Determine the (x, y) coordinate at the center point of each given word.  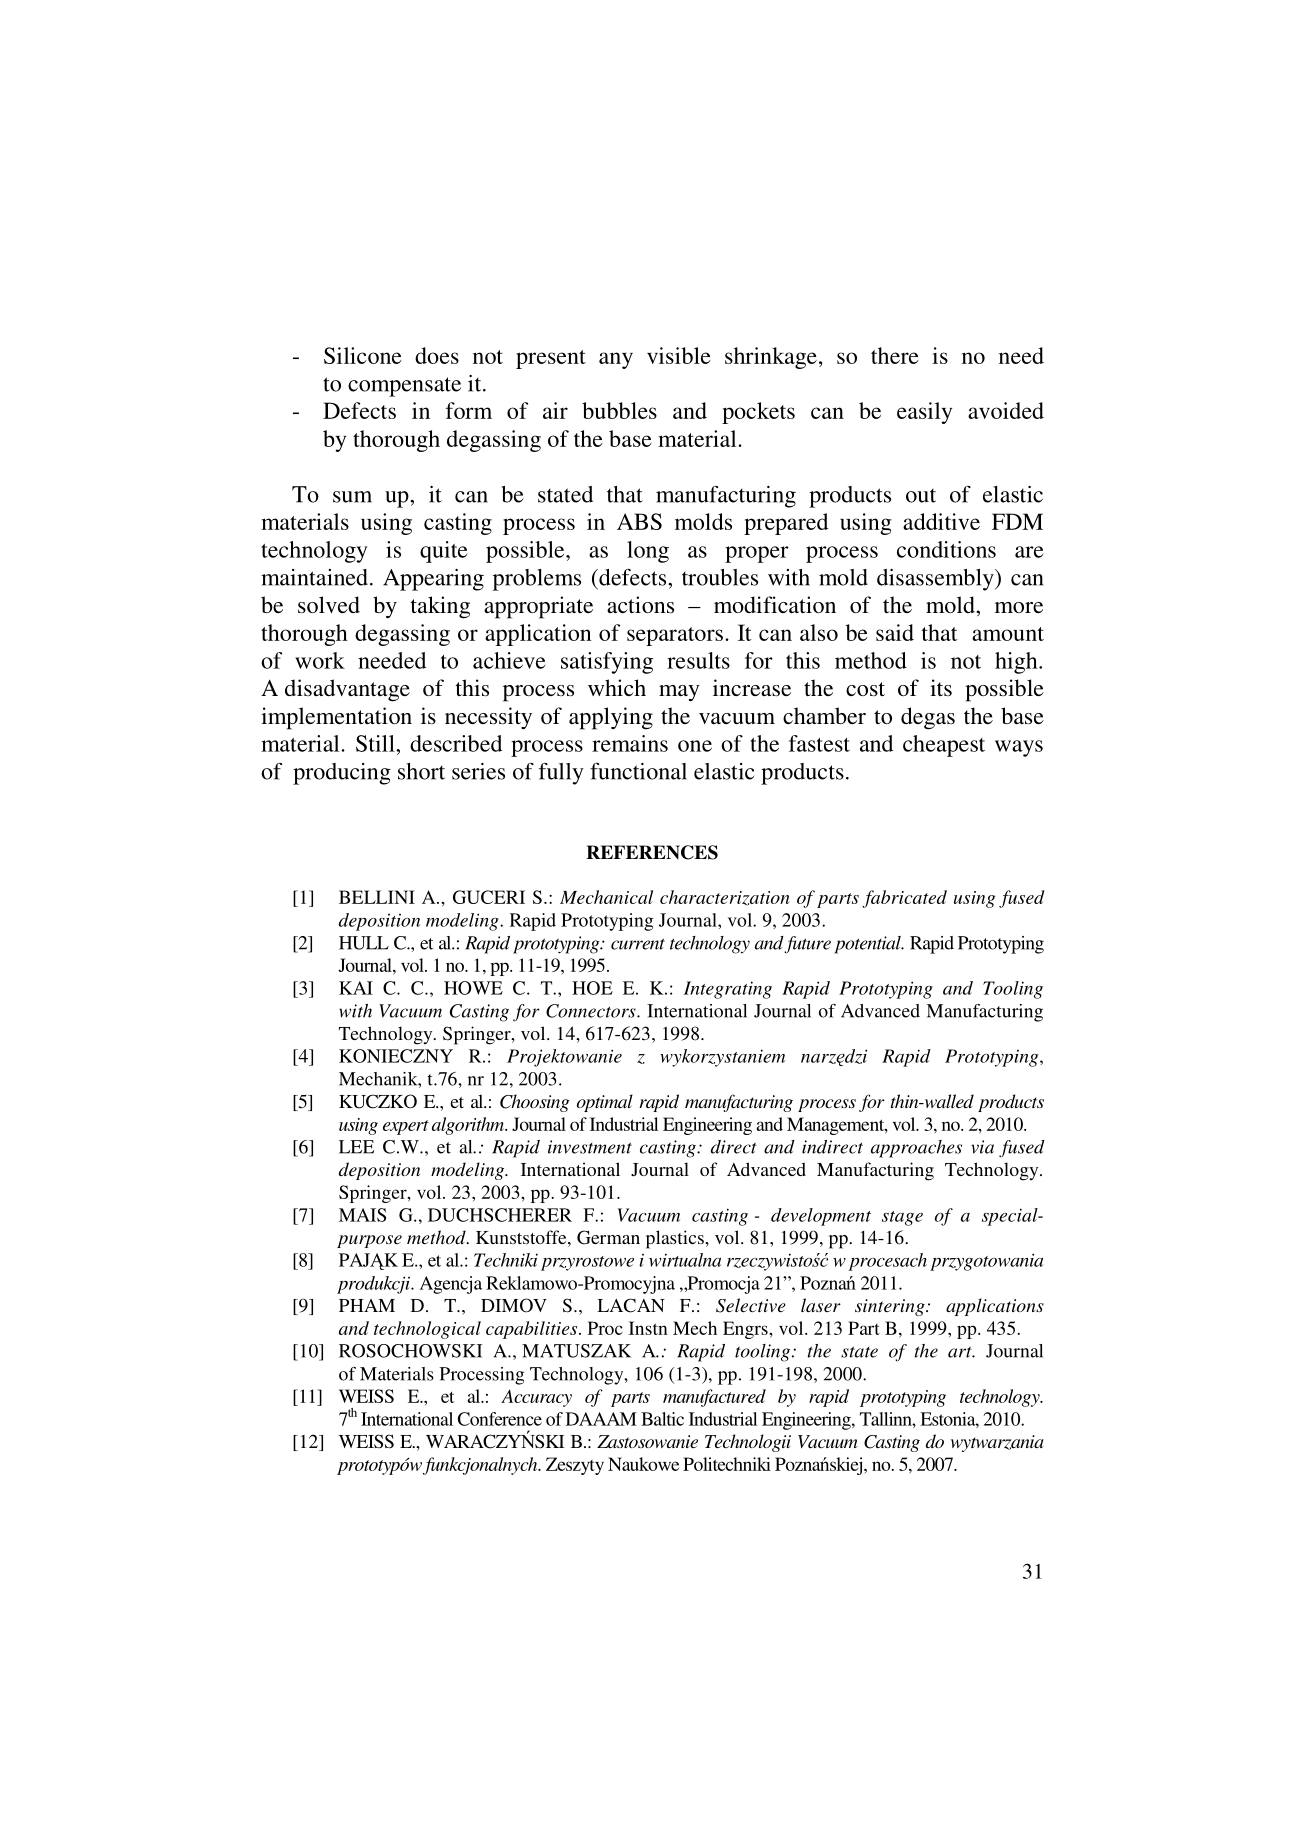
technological (427, 1330)
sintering (891, 1307)
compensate (404, 387)
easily (924, 413)
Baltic (662, 1419)
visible (679, 355)
